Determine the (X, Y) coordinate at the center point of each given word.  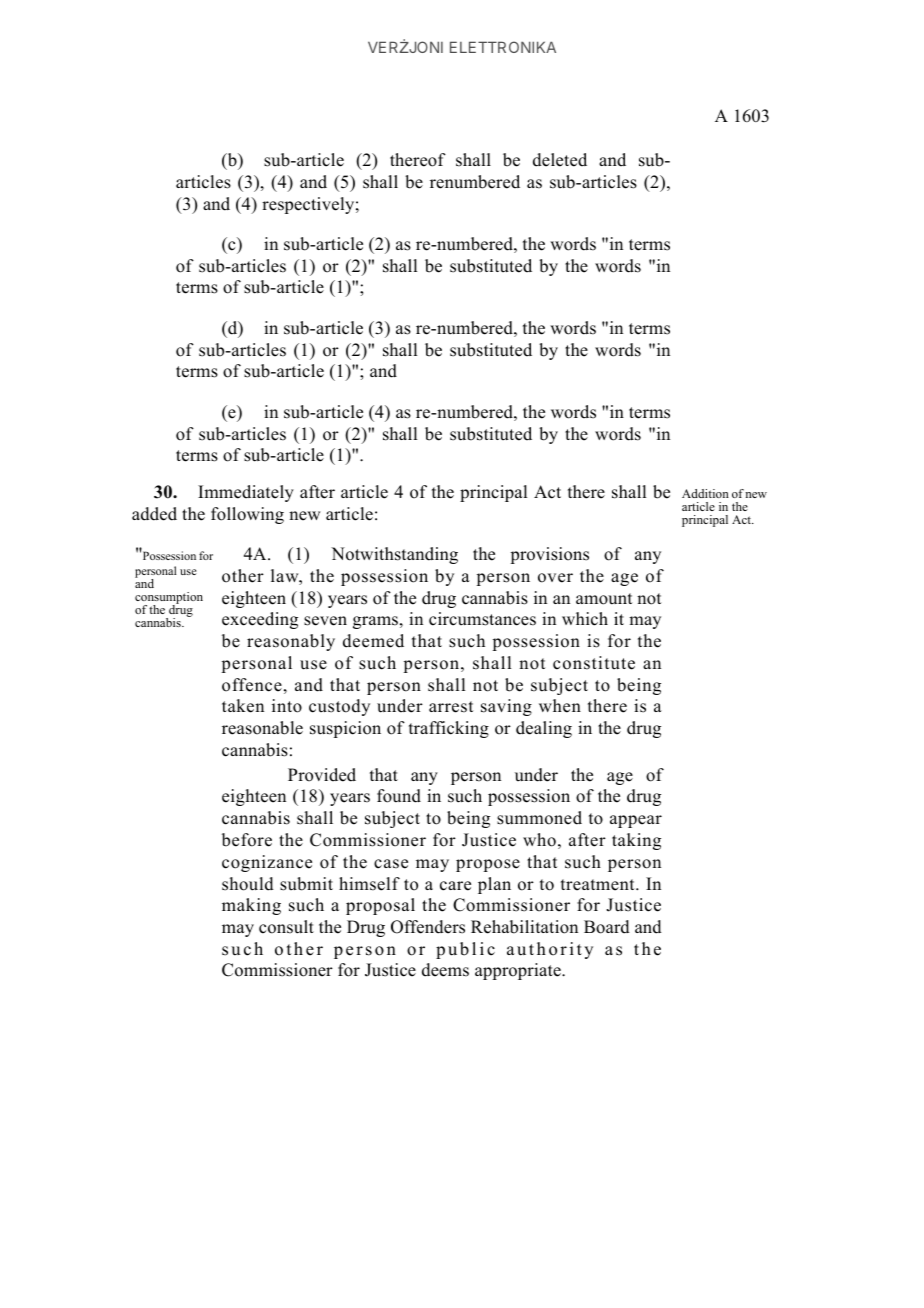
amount (604, 599)
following (247, 515)
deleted (560, 160)
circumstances (482, 619)
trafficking (449, 729)
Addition (705, 493)
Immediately (246, 493)
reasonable (262, 728)
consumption (169, 599)
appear (636, 821)
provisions (549, 555)
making (251, 906)
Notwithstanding (394, 555)
